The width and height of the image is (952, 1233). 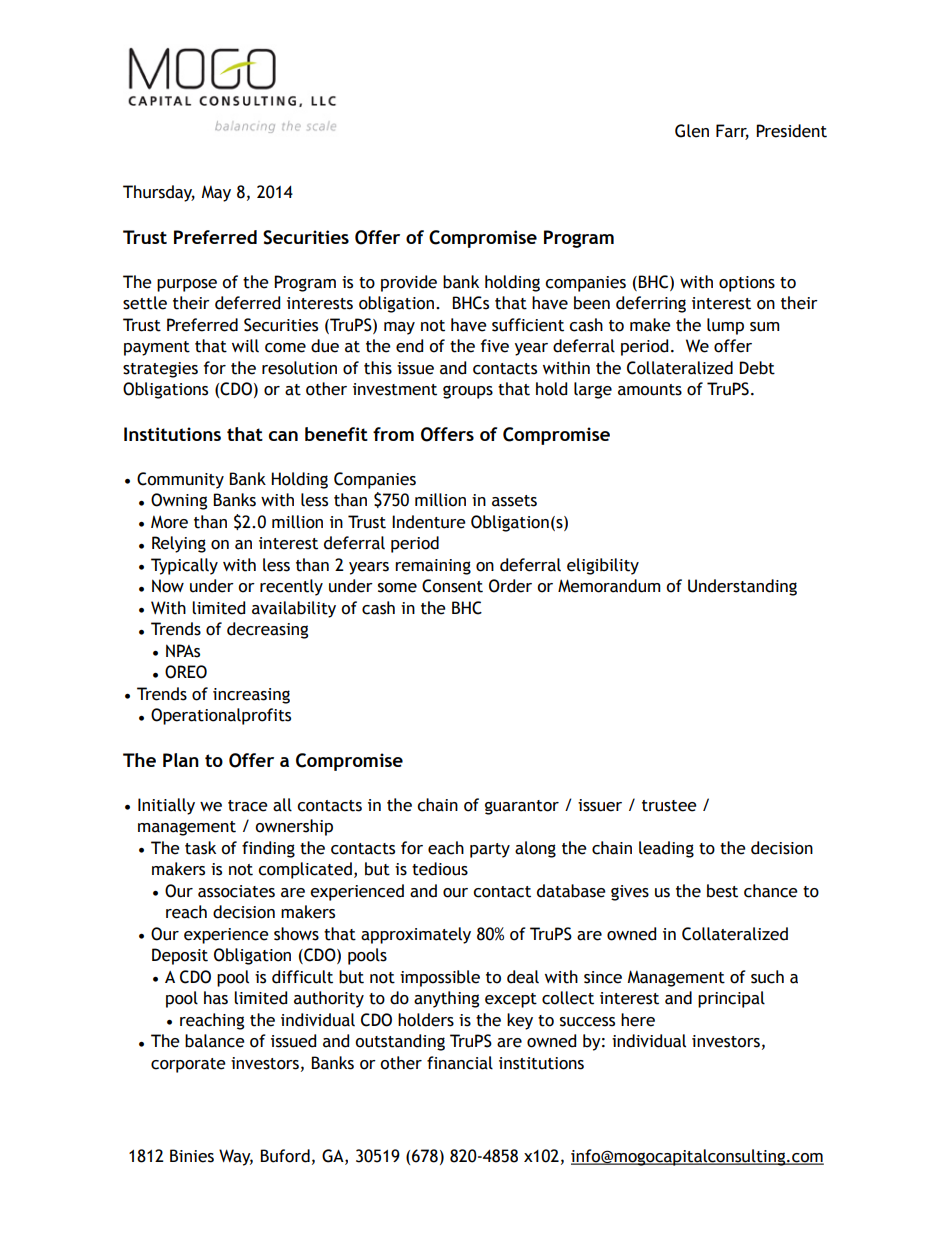 What do you see at coordinates (409, 283) in the image?
I see `provide` at bounding box center [409, 283].
